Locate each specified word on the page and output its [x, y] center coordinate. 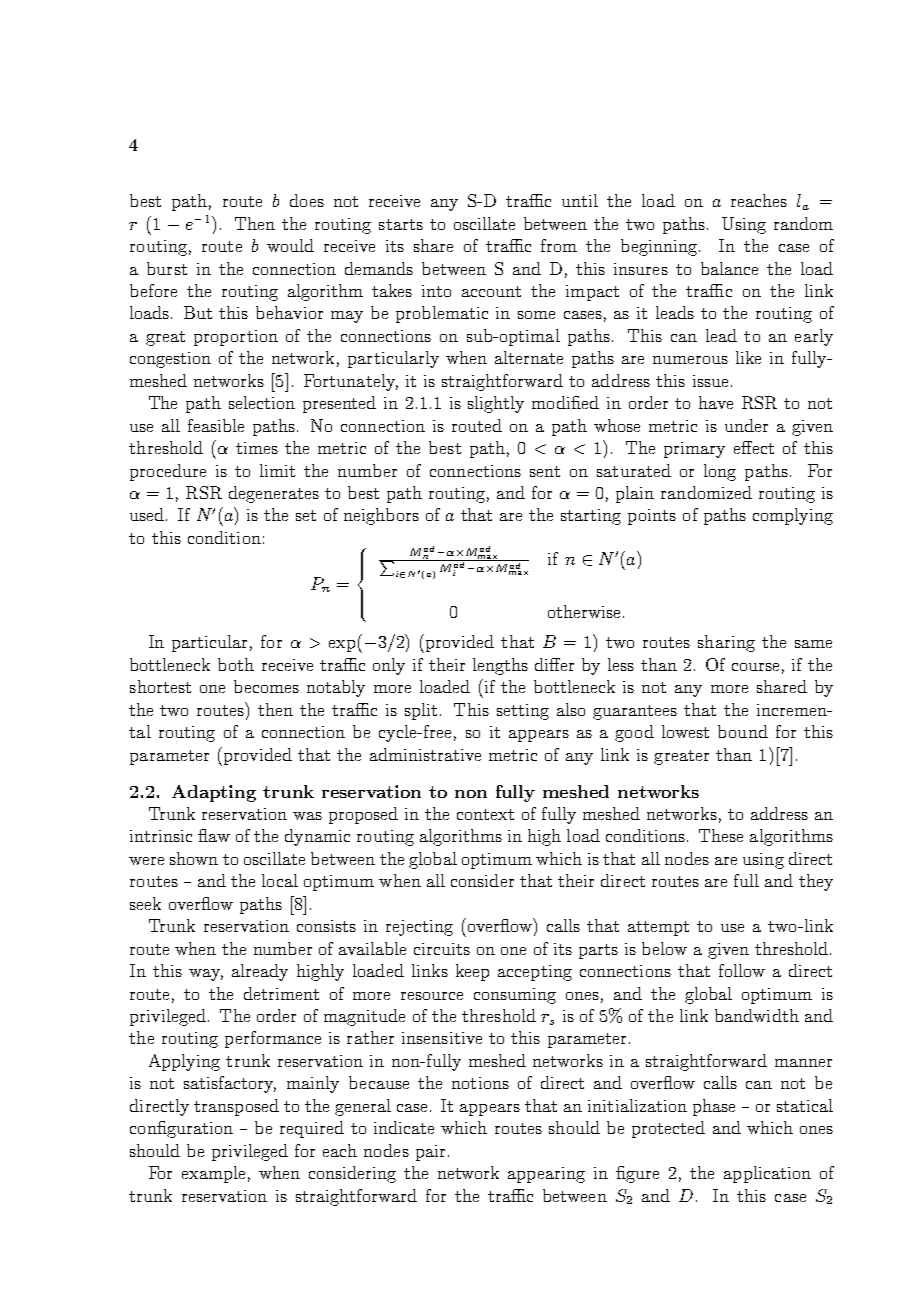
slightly [496, 404]
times [257, 448]
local [280, 880]
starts [401, 224]
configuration [181, 1129]
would [290, 245]
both [236, 664]
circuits [442, 949]
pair [430, 1153]
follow [742, 970]
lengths [500, 666]
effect [754, 447]
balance [729, 268]
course [755, 667]
